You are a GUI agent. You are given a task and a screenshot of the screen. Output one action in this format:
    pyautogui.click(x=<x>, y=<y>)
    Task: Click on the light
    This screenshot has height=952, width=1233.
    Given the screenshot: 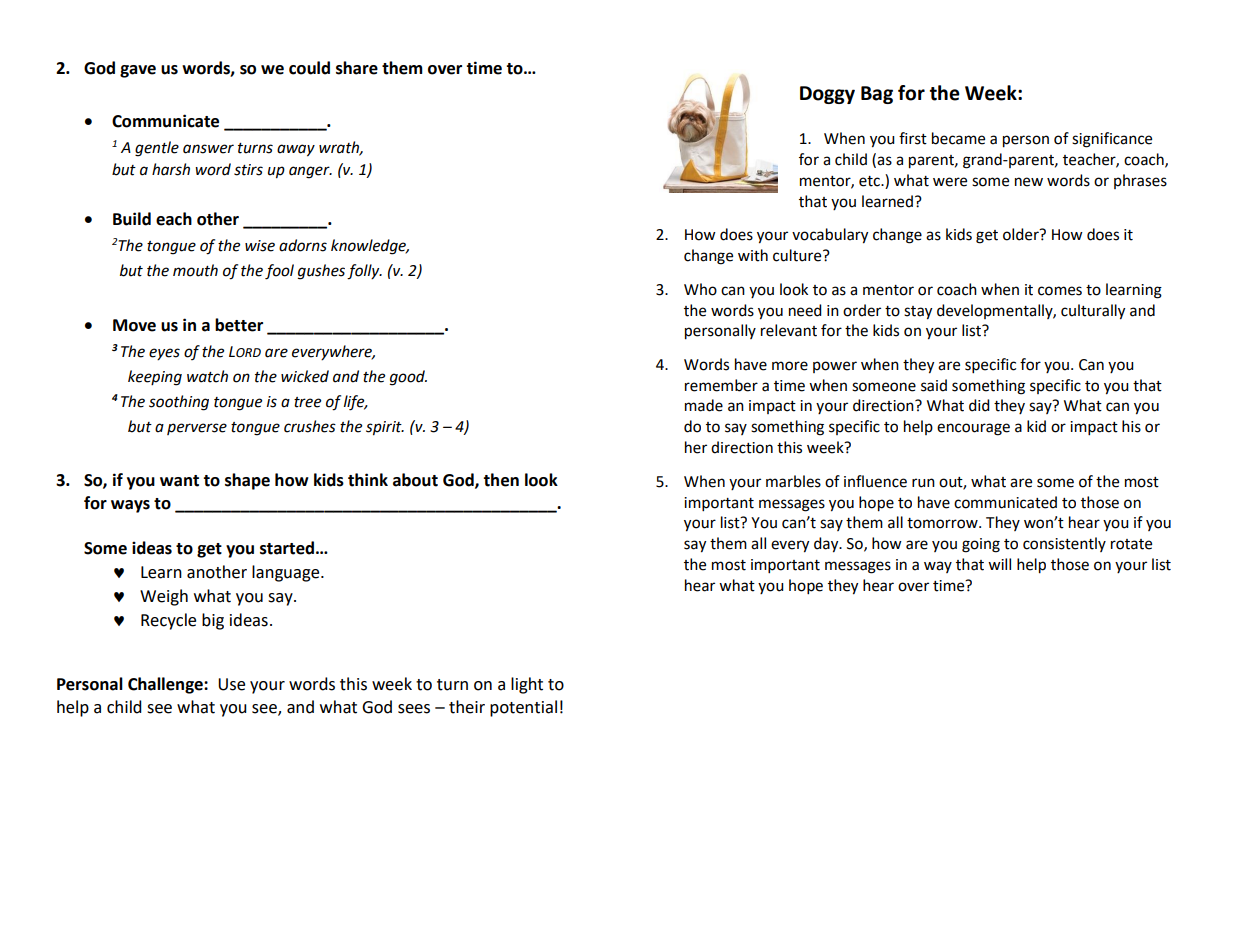 What is the action you would take?
    pyautogui.click(x=527, y=685)
